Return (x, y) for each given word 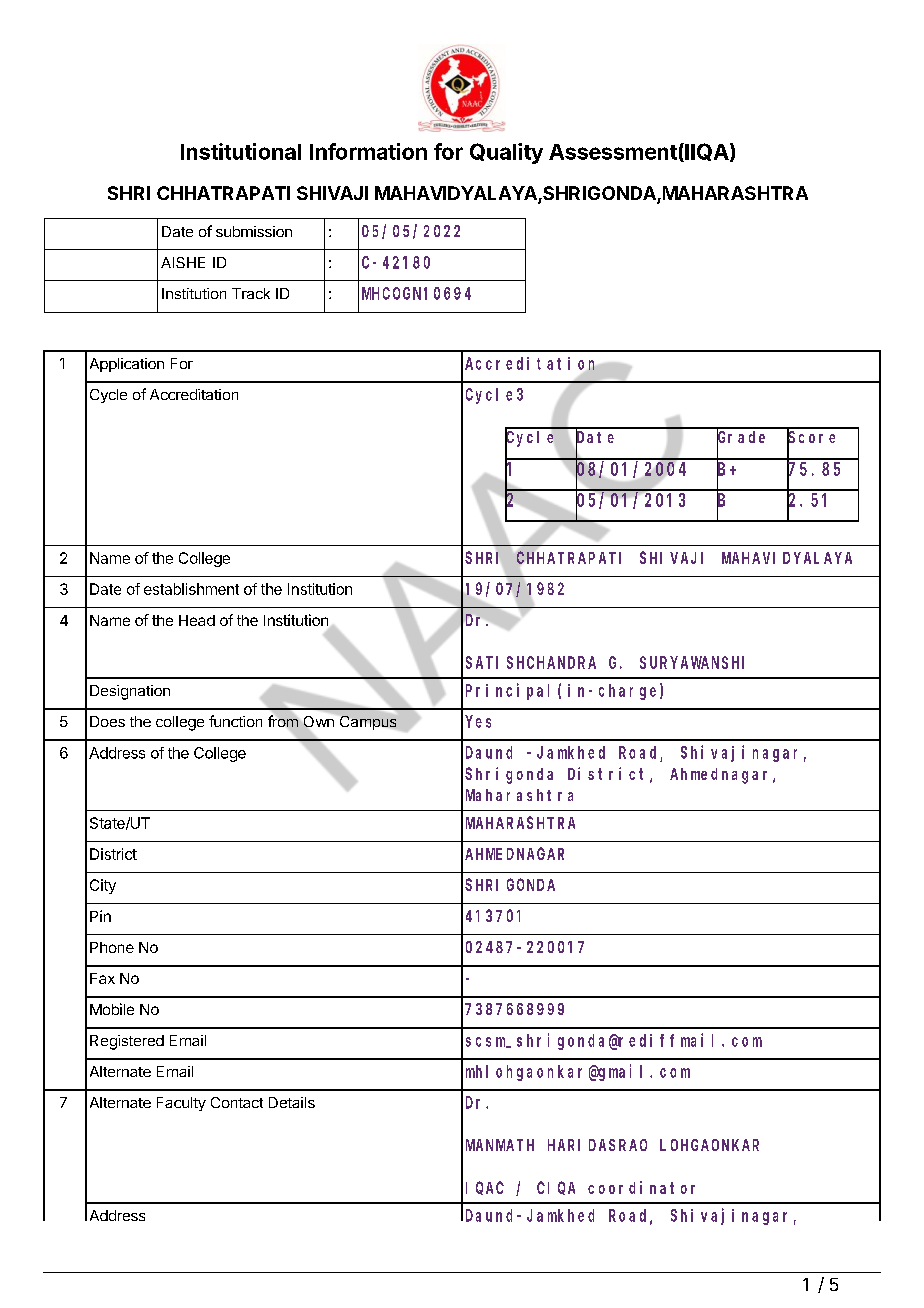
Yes (478, 721)
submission (254, 231)
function (235, 721)
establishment (191, 589)
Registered (127, 1042)
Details (292, 1102)
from (283, 721)
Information (368, 151)
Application (127, 365)
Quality (506, 153)
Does (107, 721)
